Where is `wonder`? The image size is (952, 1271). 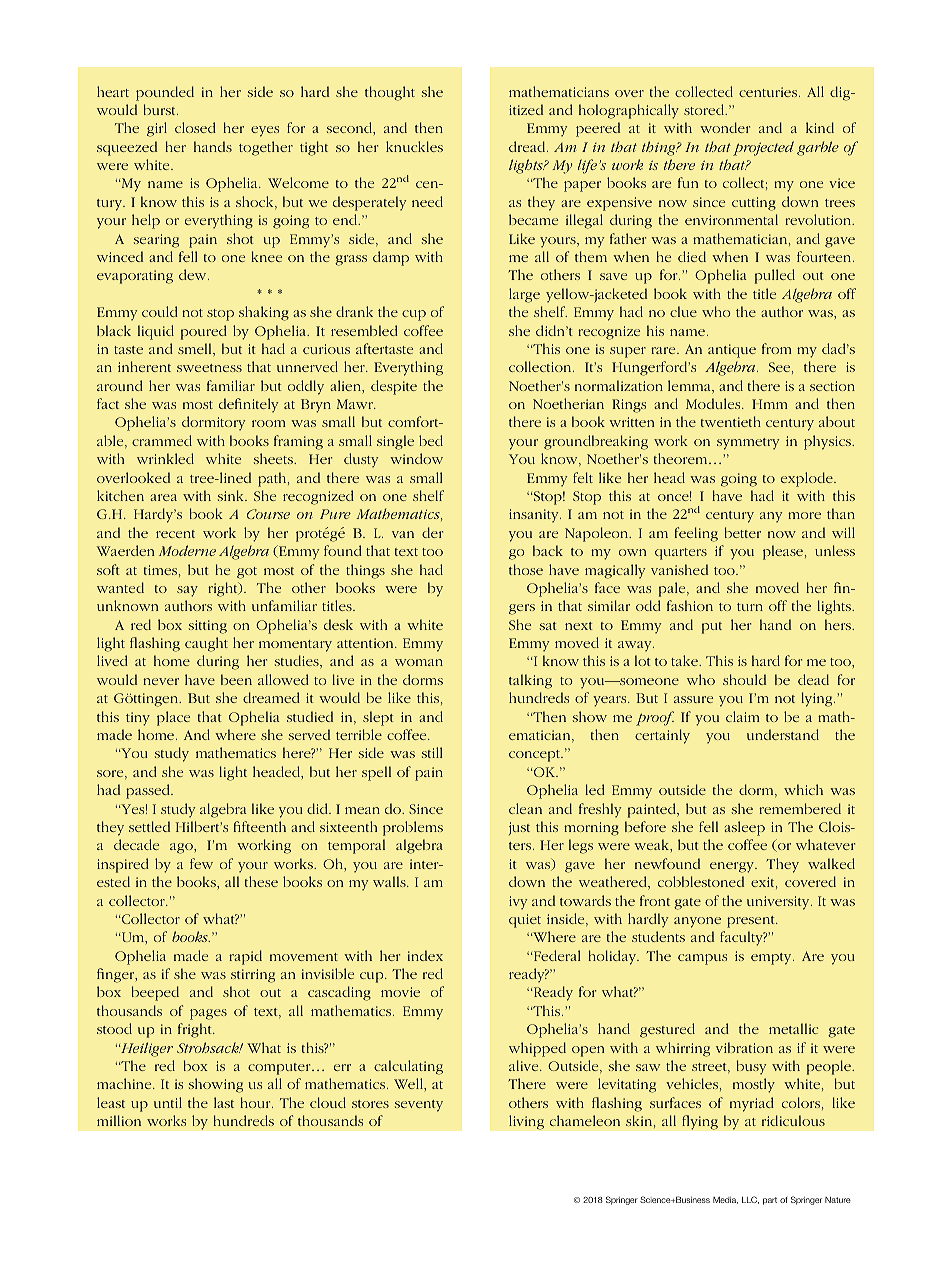 wonder is located at coordinates (725, 127).
